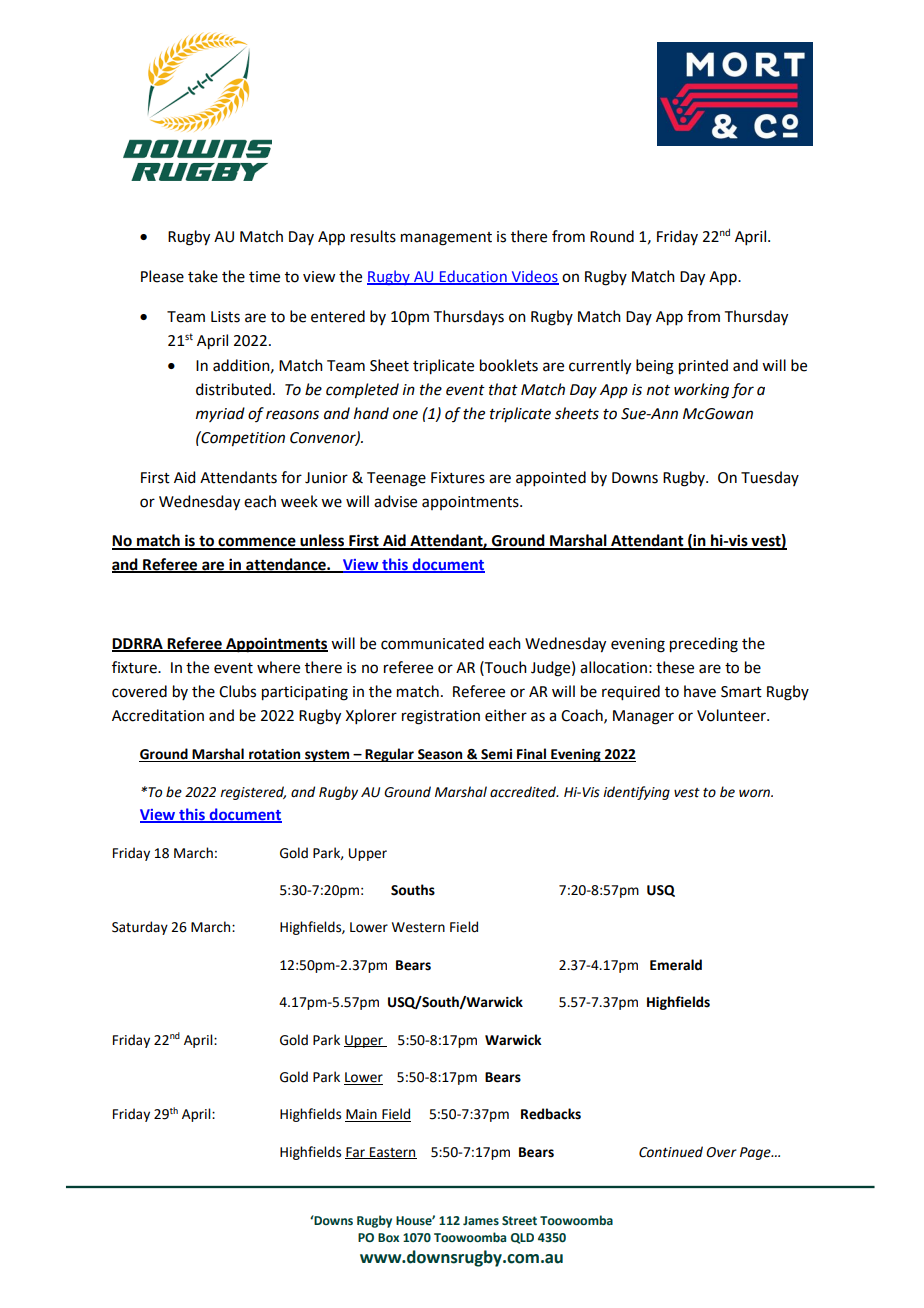  What do you see at coordinates (704, 645) in the screenshot?
I see `preceding` at bounding box center [704, 645].
